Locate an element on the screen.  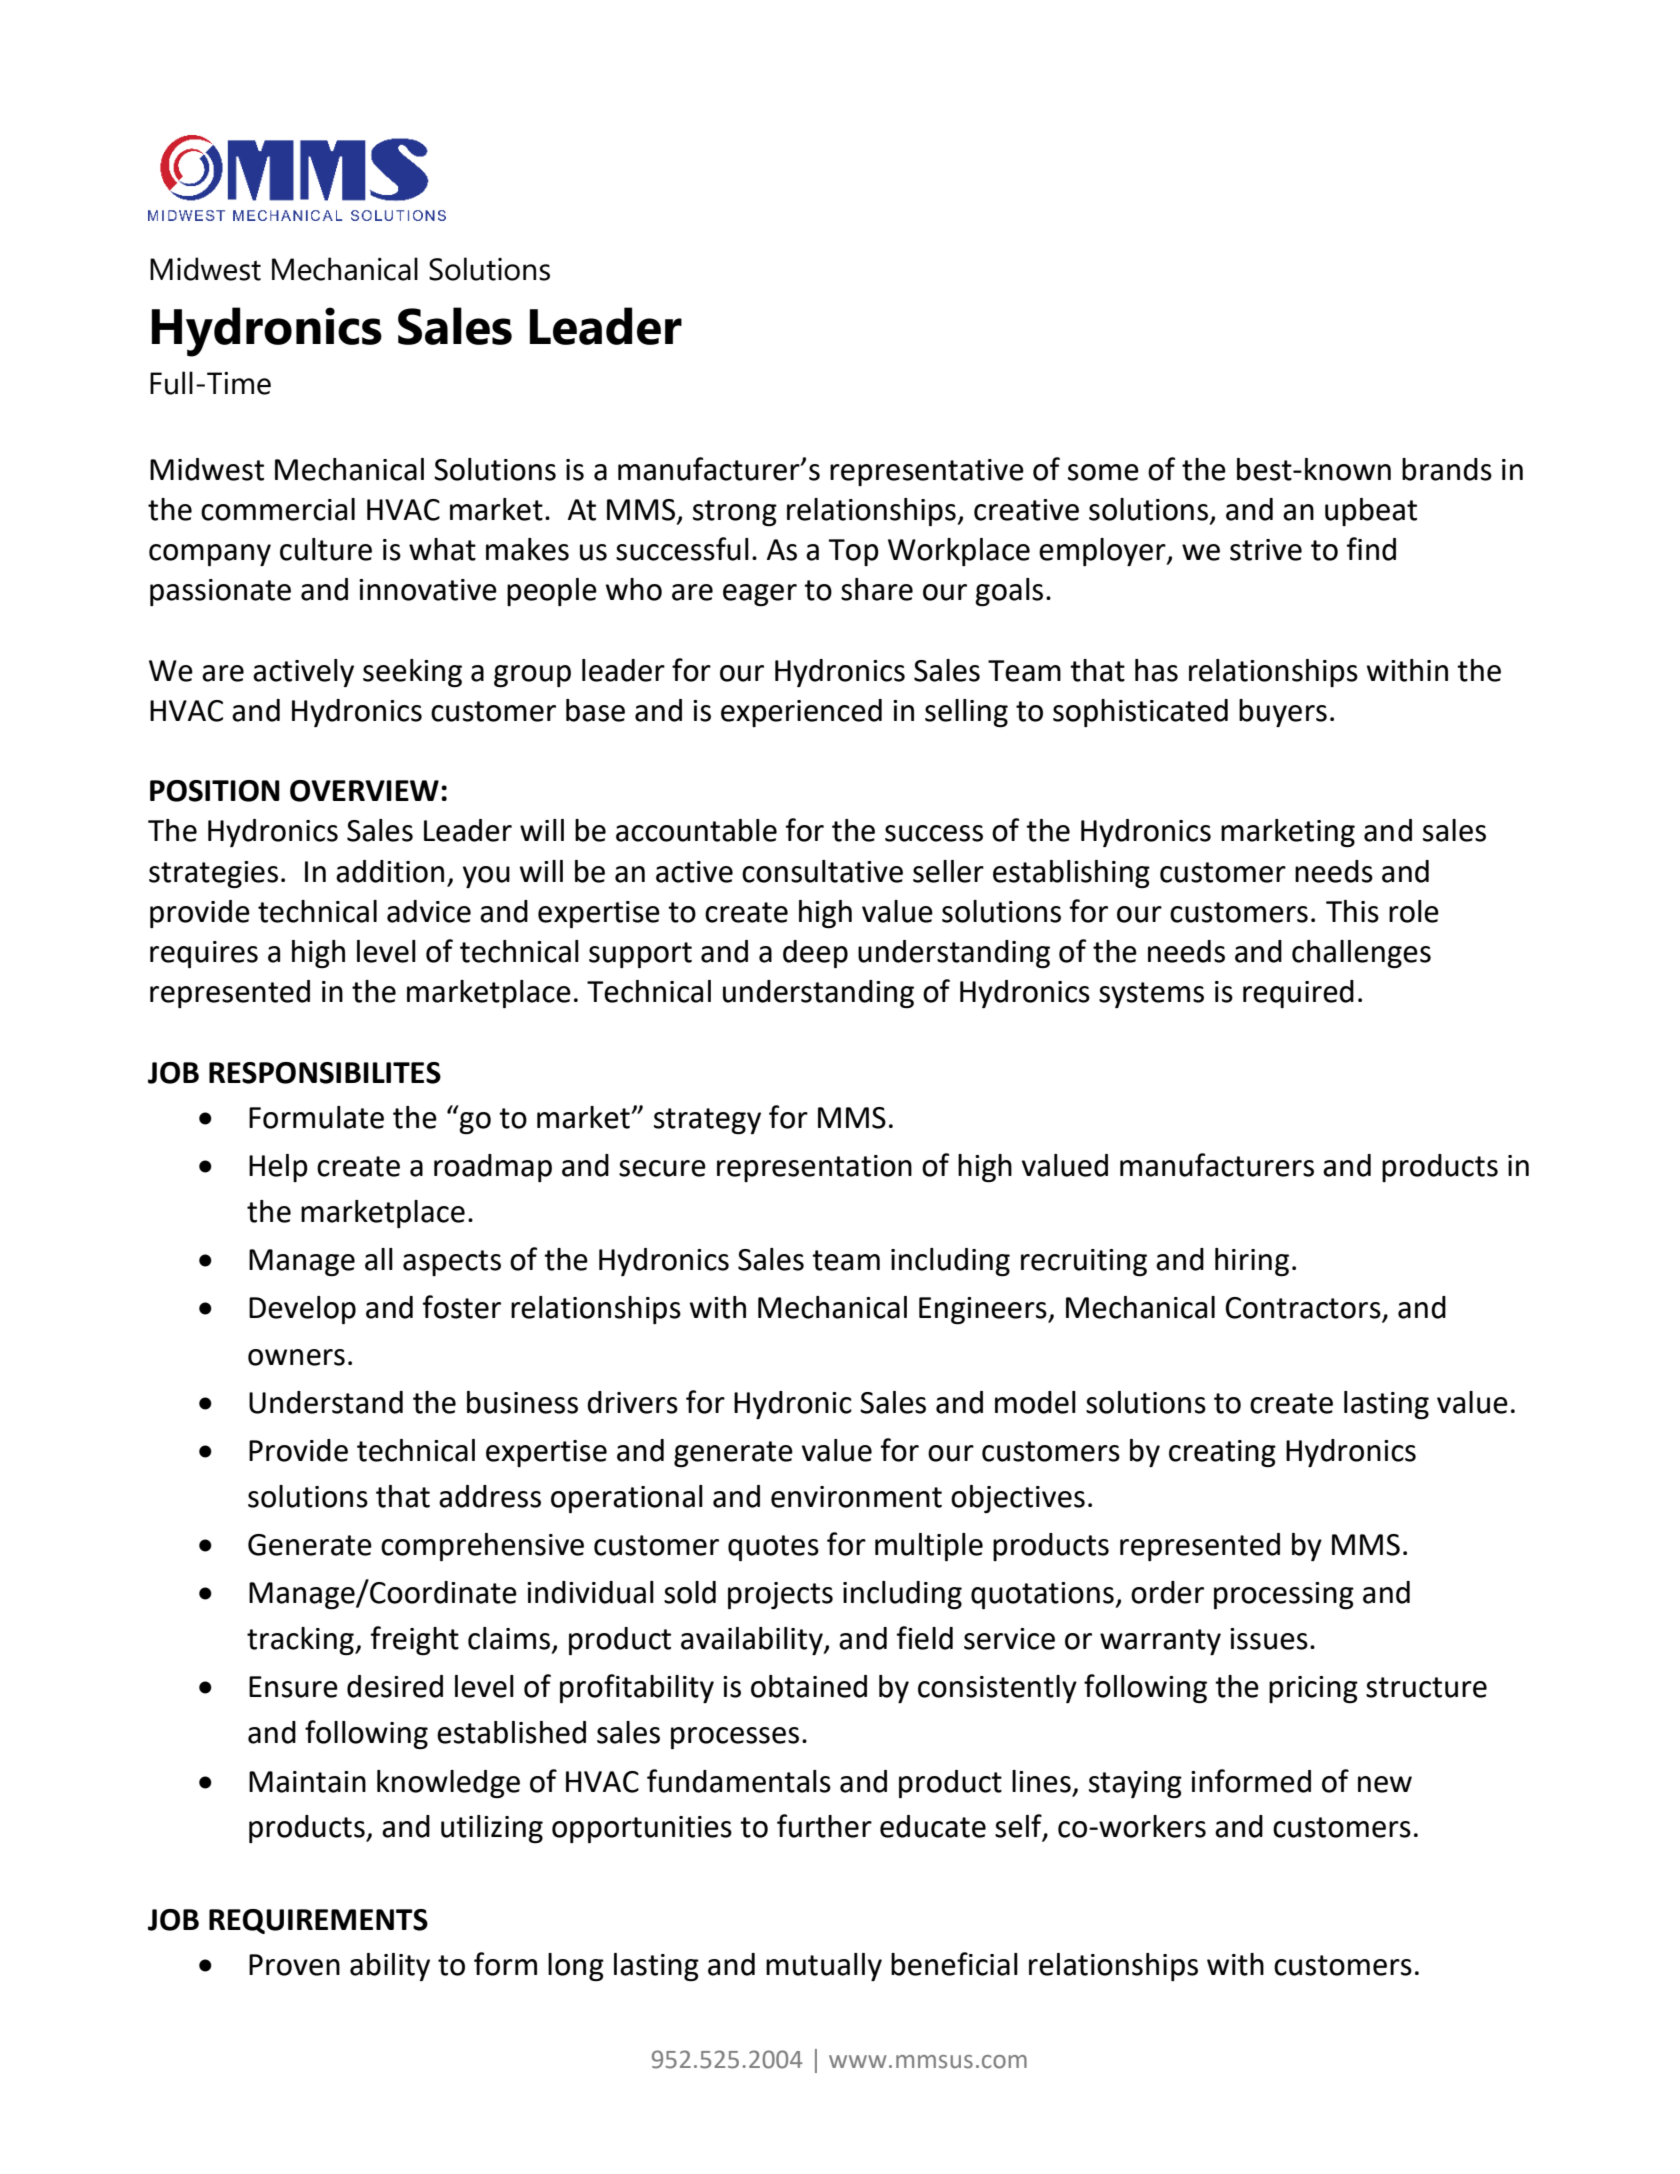
hiring is located at coordinates (1252, 1262).
